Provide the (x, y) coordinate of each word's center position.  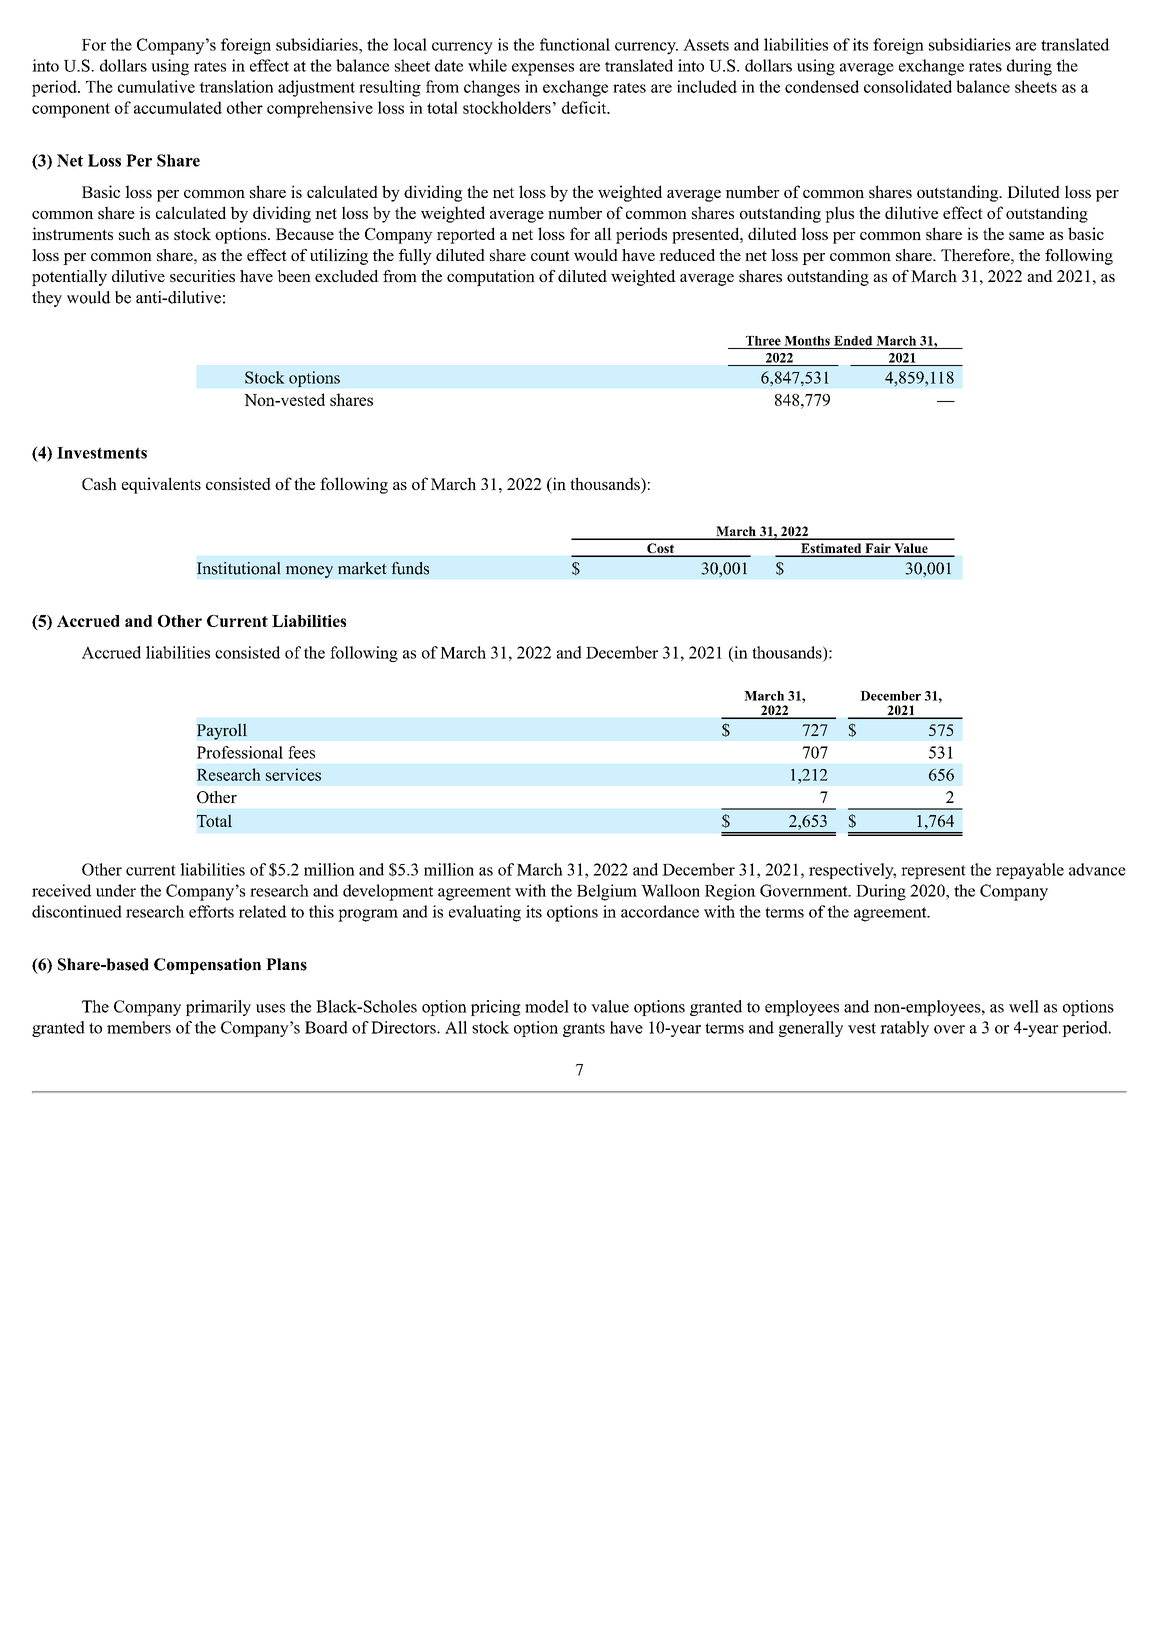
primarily (218, 1008)
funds (410, 568)
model (547, 1006)
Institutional (238, 568)
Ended (853, 341)
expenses (543, 69)
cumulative (156, 86)
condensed (822, 86)
